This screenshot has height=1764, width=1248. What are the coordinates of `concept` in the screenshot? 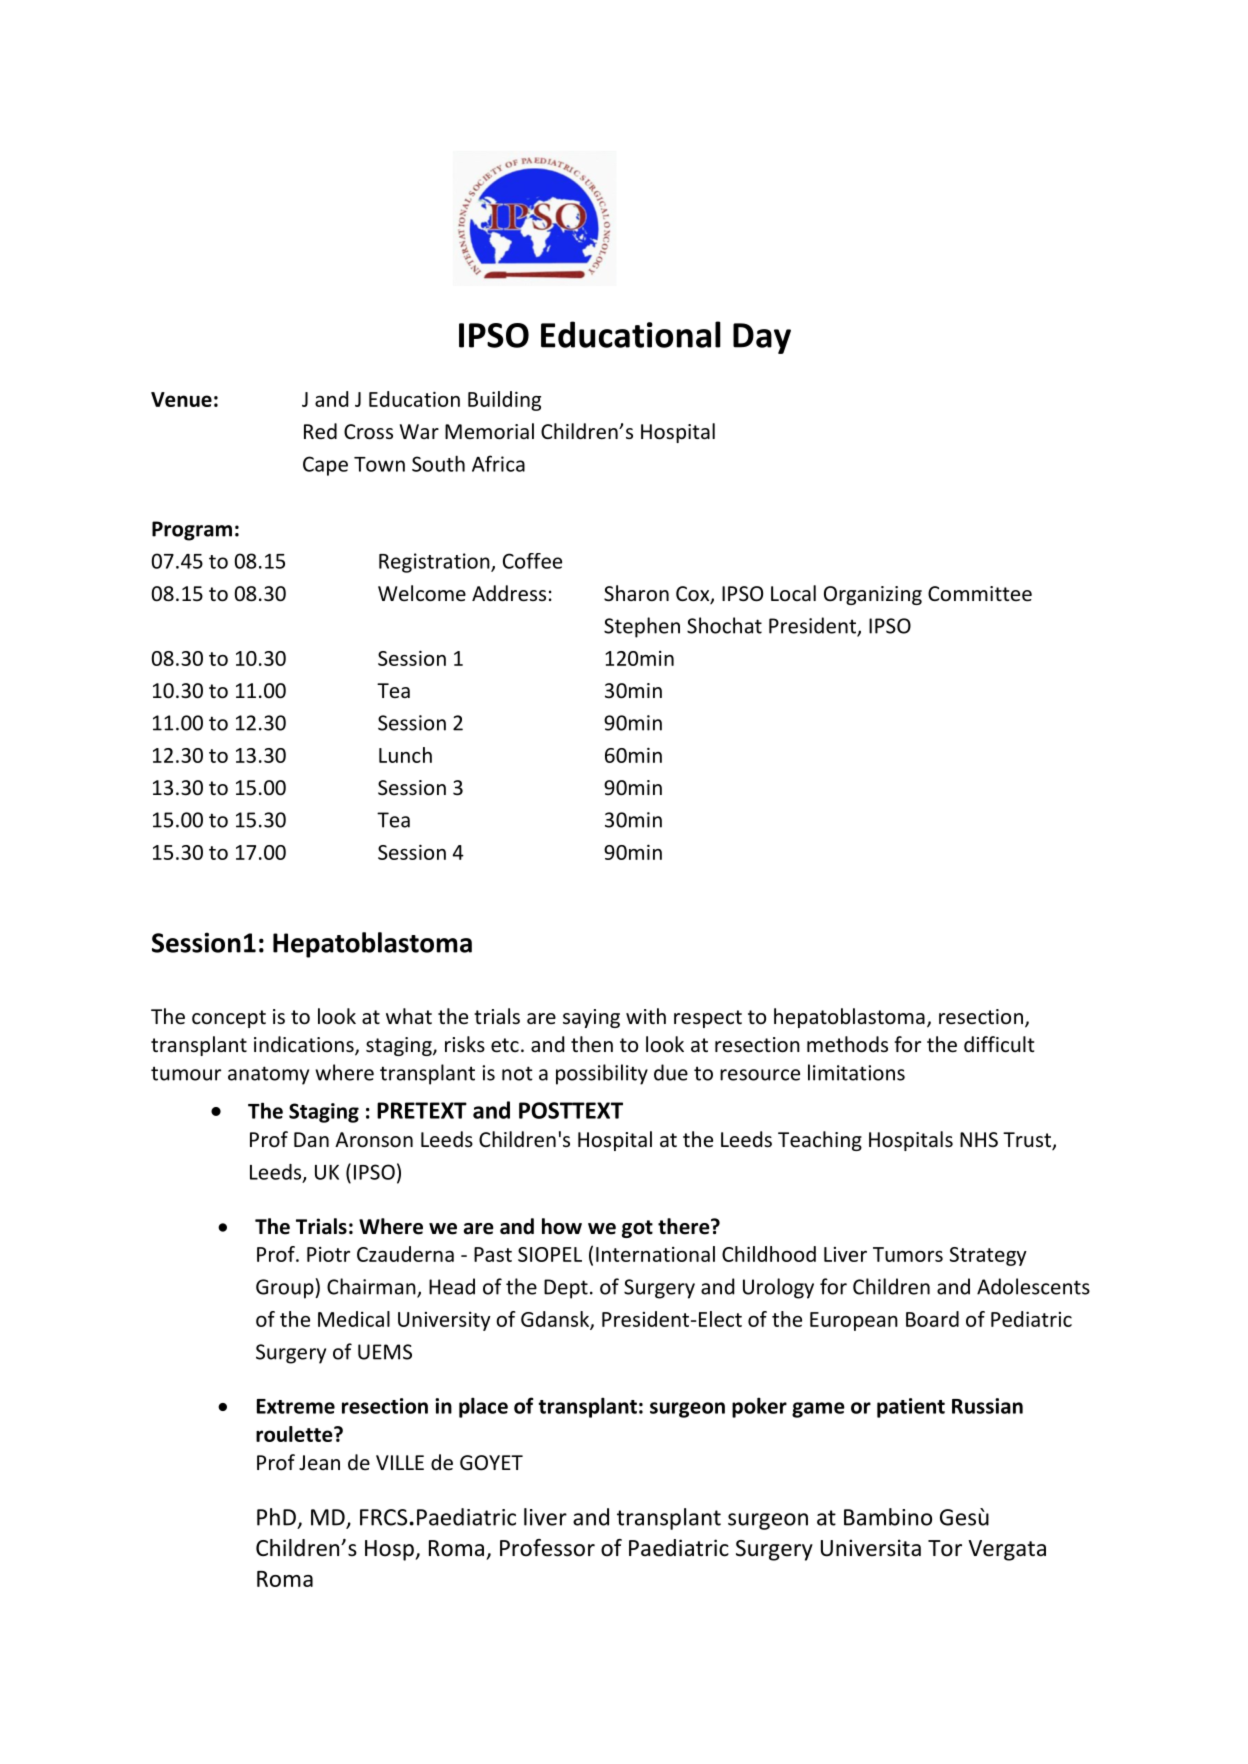 It's located at (229, 1019).
